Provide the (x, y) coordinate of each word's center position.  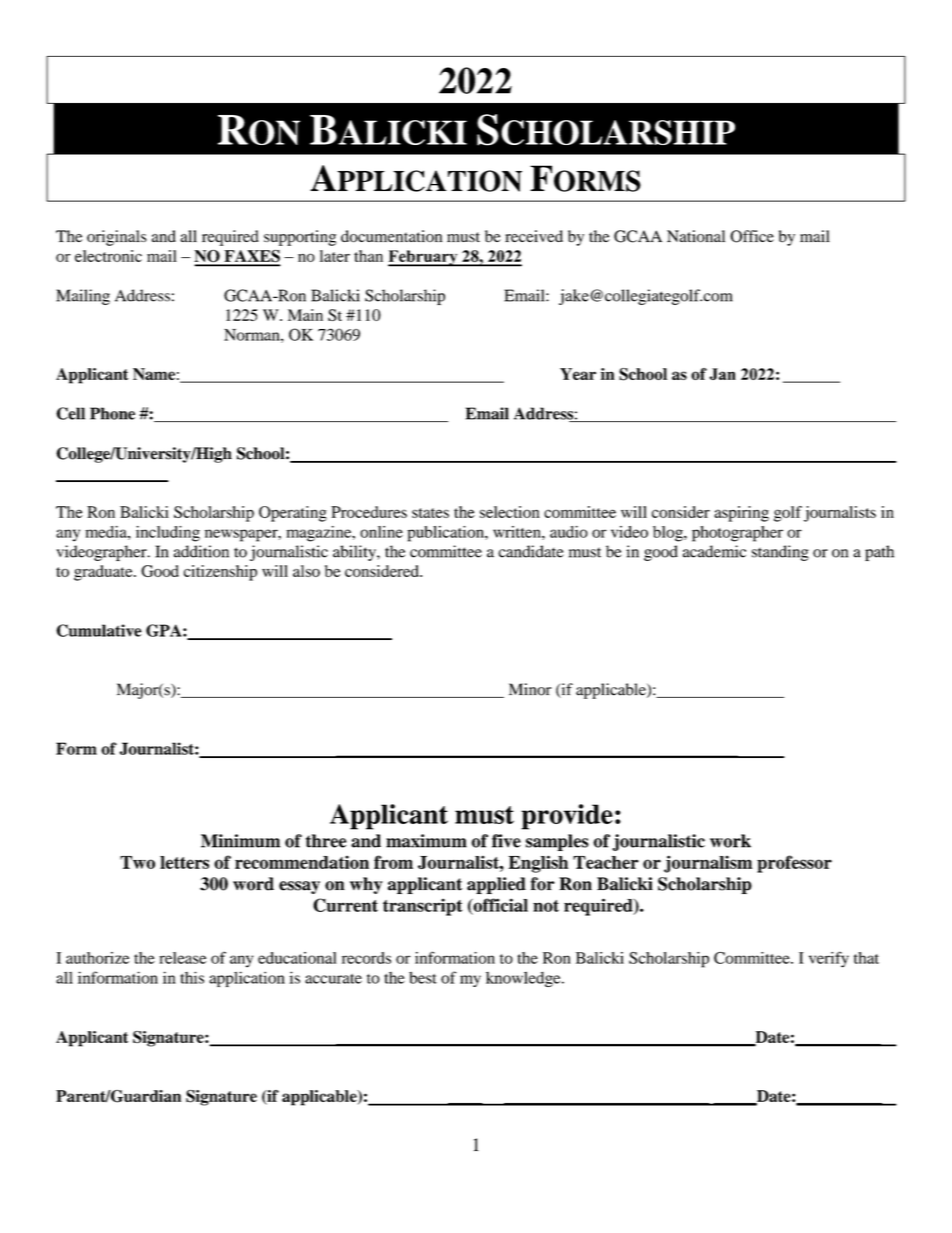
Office (752, 236)
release (182, 958)
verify (829, 959)
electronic (108, 256)
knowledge (524, 979)
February (424, 258)
